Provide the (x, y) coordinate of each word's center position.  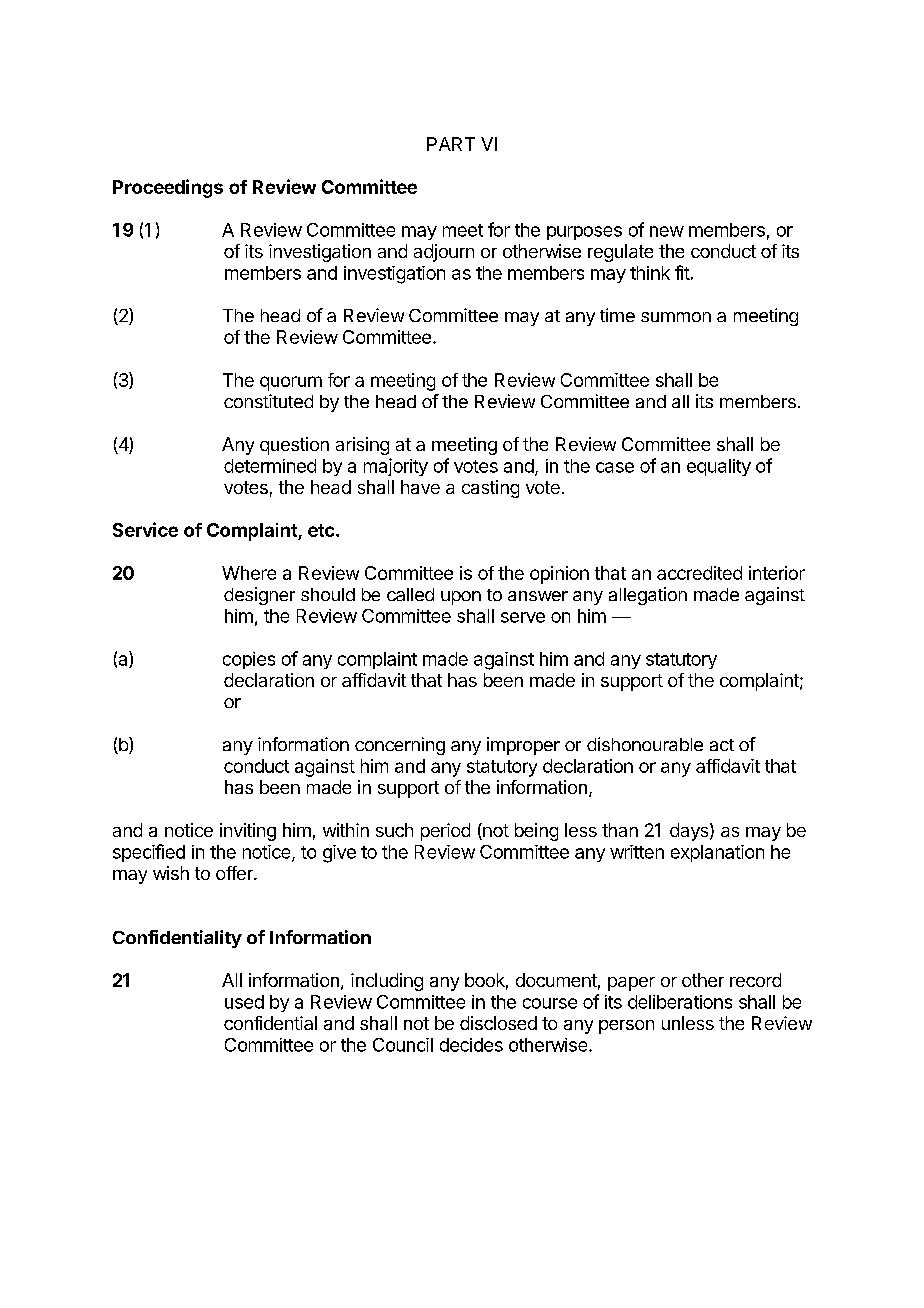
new (667, 231)
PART (451, 144)
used (244, 1002)
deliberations (680, 1002)
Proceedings (168, 188)
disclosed (498, 1023)
